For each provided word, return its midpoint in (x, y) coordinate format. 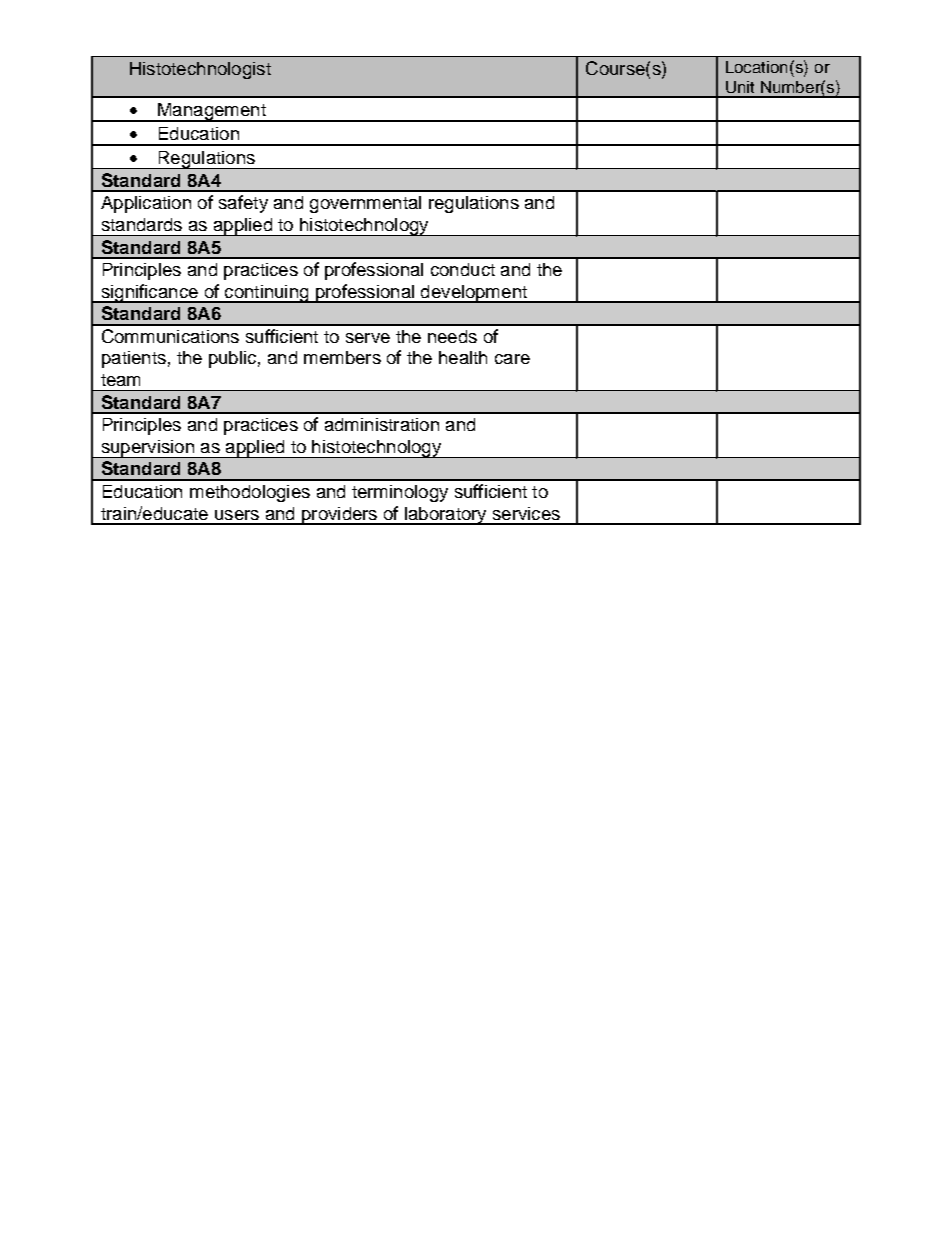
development (474, 294)
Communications (170, 336)
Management (212, 112)
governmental (365, 204)
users (237, 515)
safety (243, 204)
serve (368, 338)
